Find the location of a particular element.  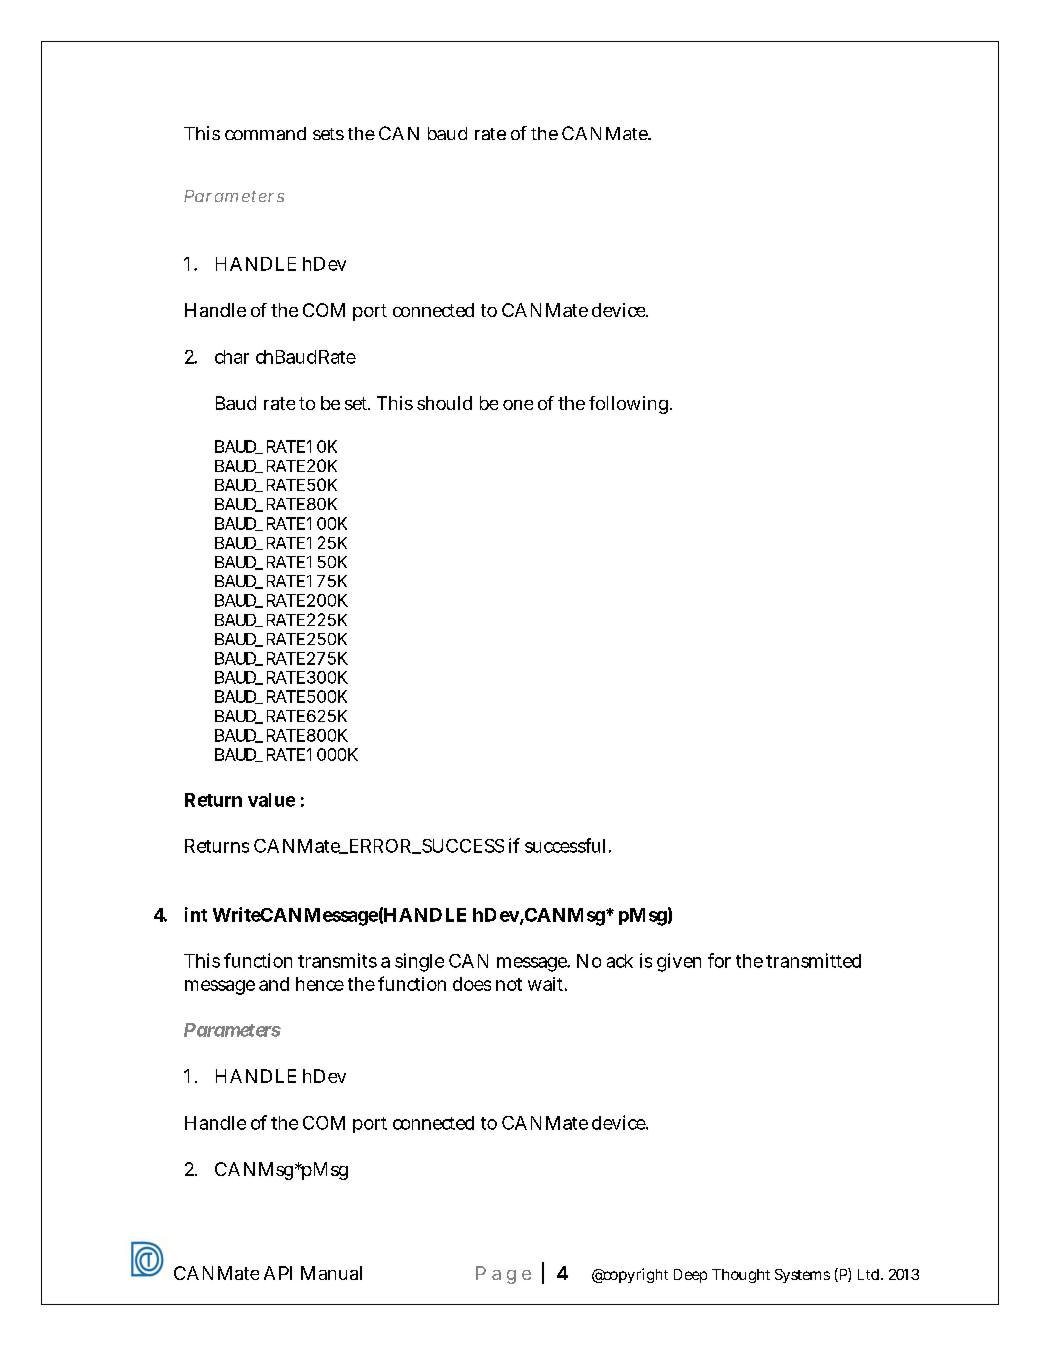

value is located at coordinates (271, 800).
